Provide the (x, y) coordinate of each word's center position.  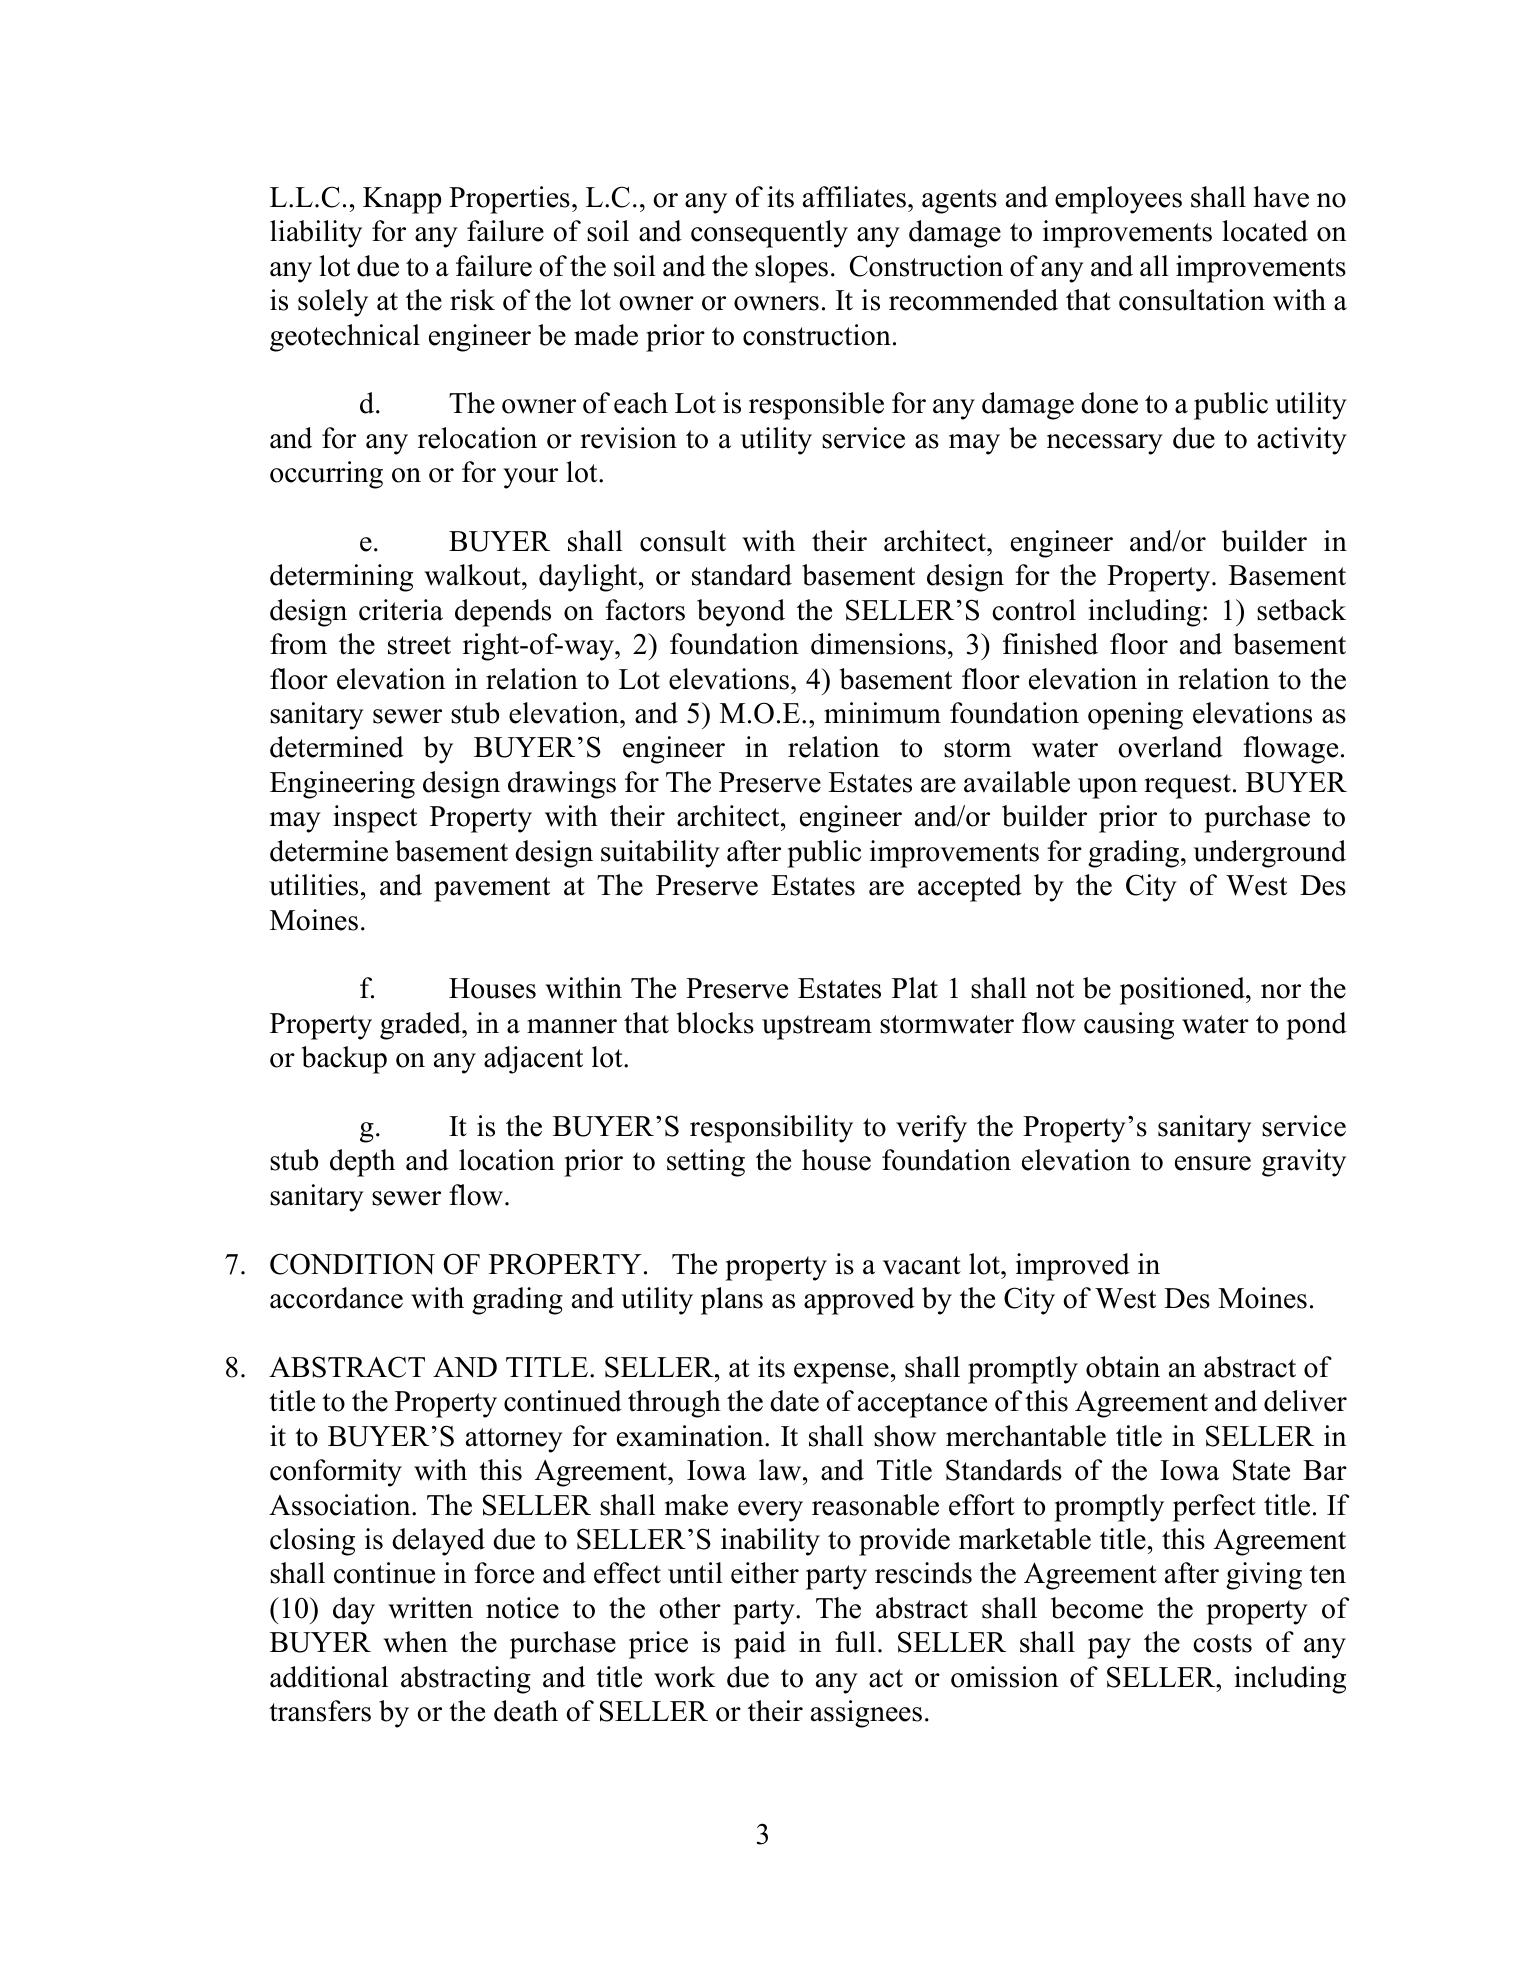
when (415, 1642)
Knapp (402, 200)
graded (421, 1026)
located (1265, 231)
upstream (817, 1027)
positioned (1183, 991)
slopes (791, 269)
